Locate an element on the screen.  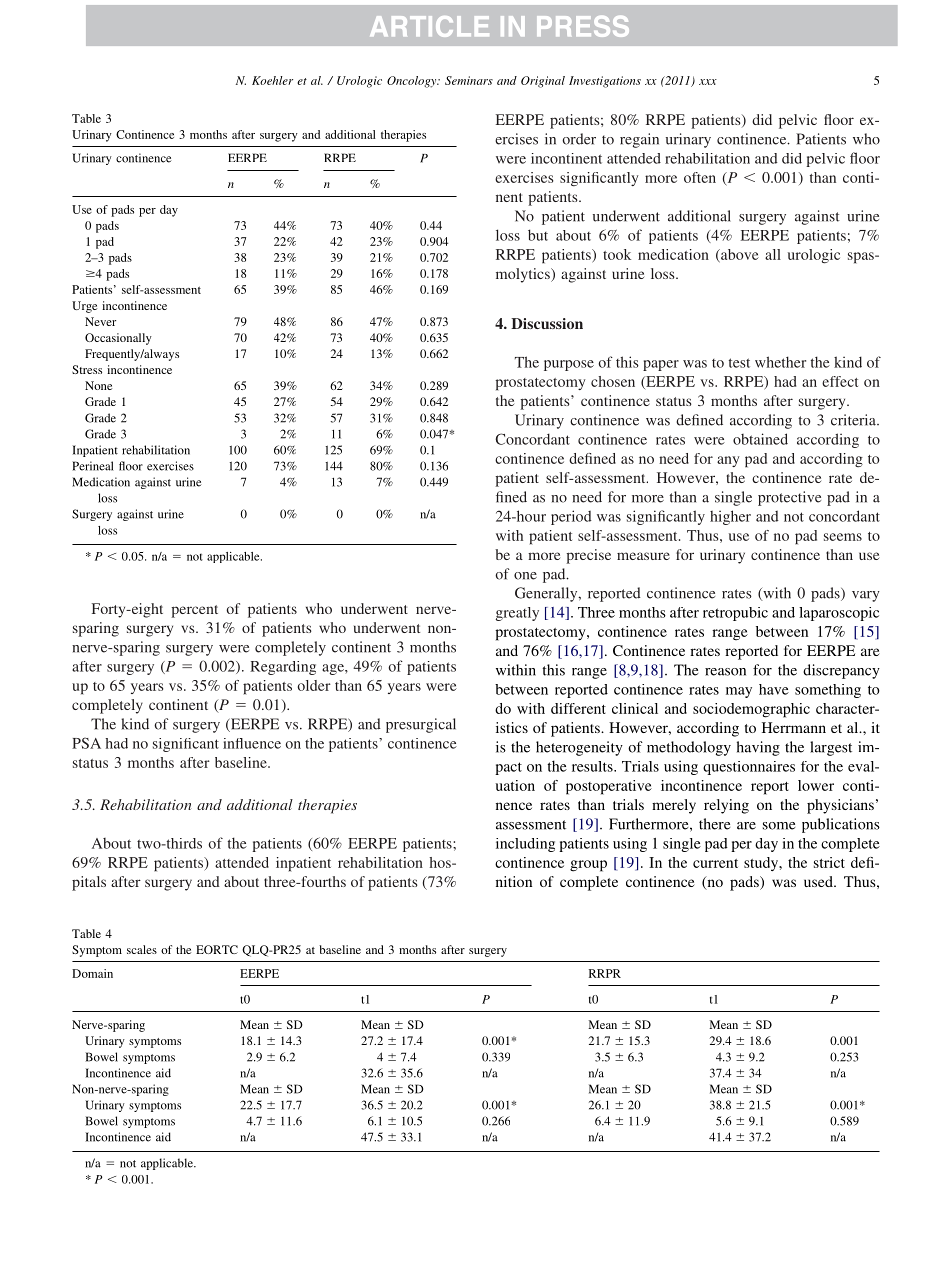
Seminars is located at coordinates (469, 80).
